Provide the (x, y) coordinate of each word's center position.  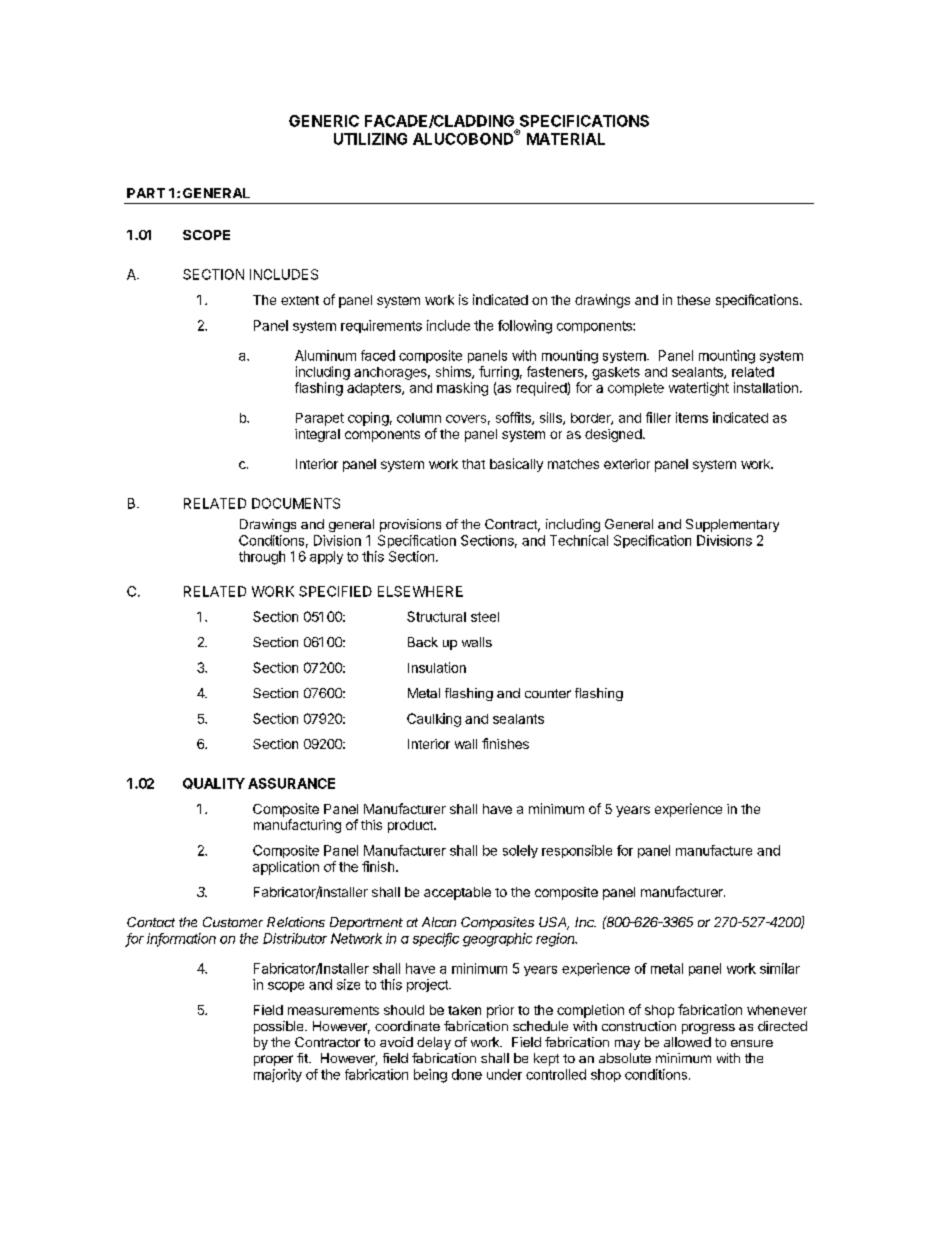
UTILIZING (370, 139)
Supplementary (732, 525)
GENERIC (324, 121)
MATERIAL (566, 139)
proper (273, 1060)
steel (485, 617)
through (262, 558)
